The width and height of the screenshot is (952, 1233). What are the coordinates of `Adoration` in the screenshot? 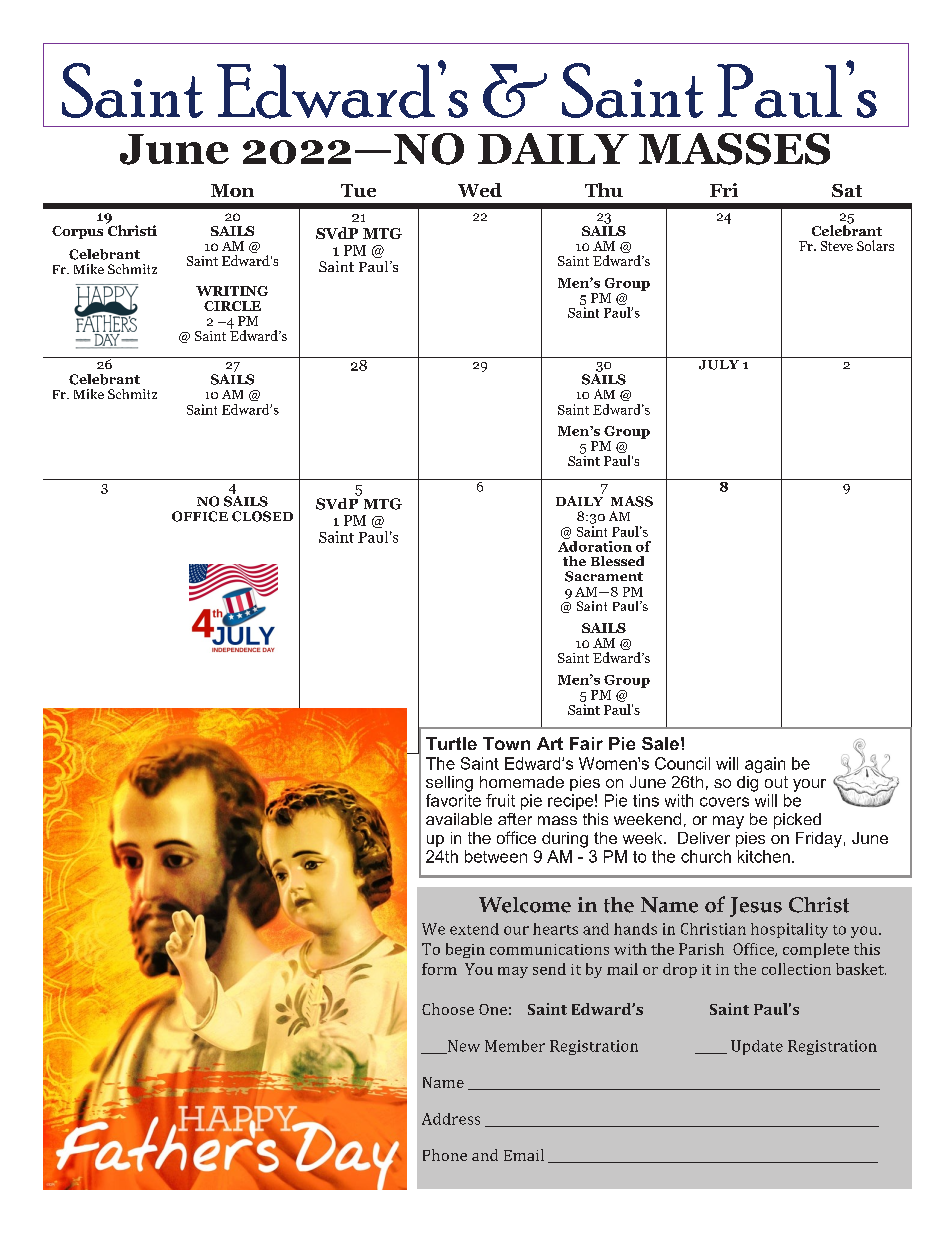 It's located at (595, 545).
